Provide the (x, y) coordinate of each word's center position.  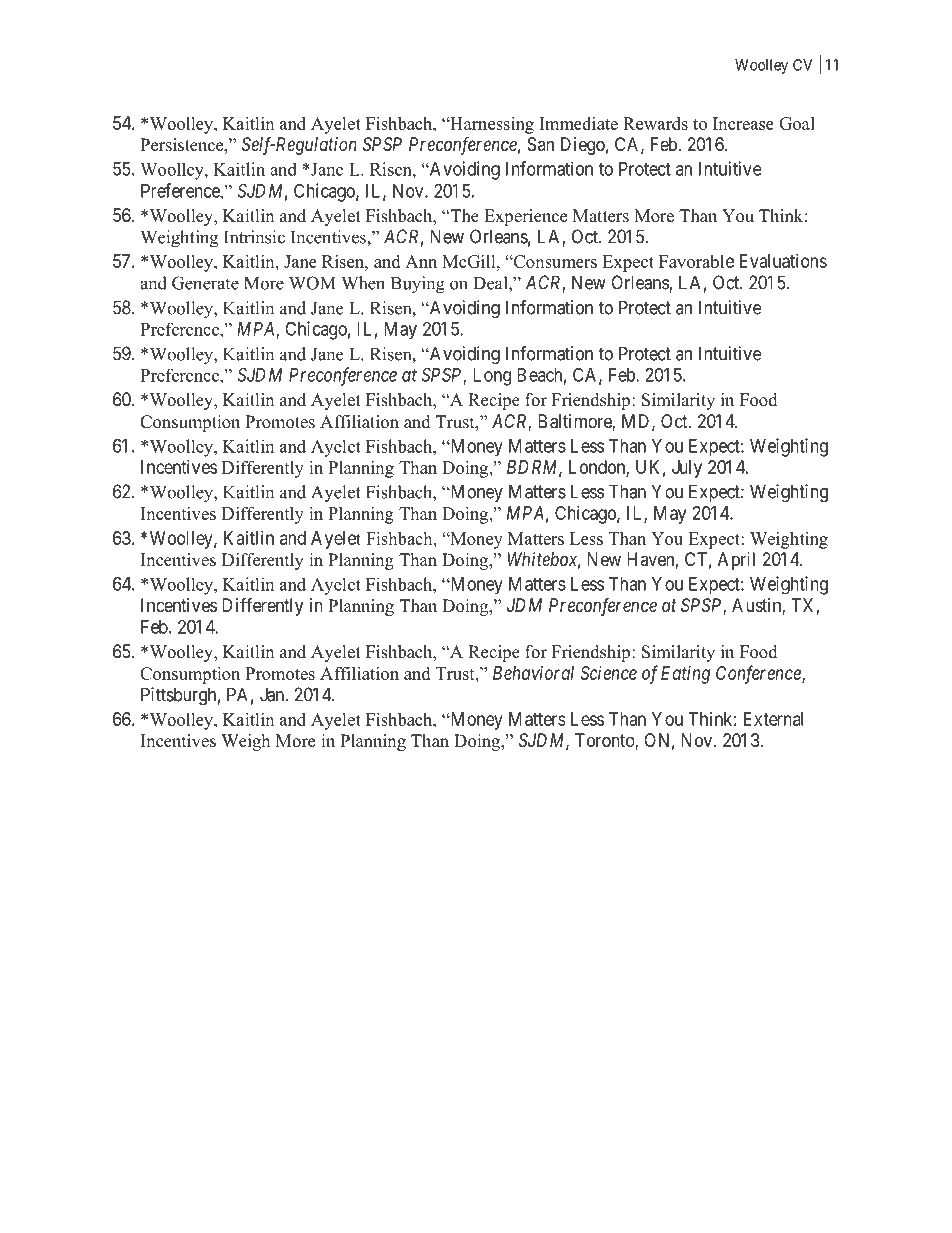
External (773, 719)
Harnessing (491, 125)
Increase (743, 123)
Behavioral (533, 673)
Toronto (605, 741)
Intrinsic (254, 237)
